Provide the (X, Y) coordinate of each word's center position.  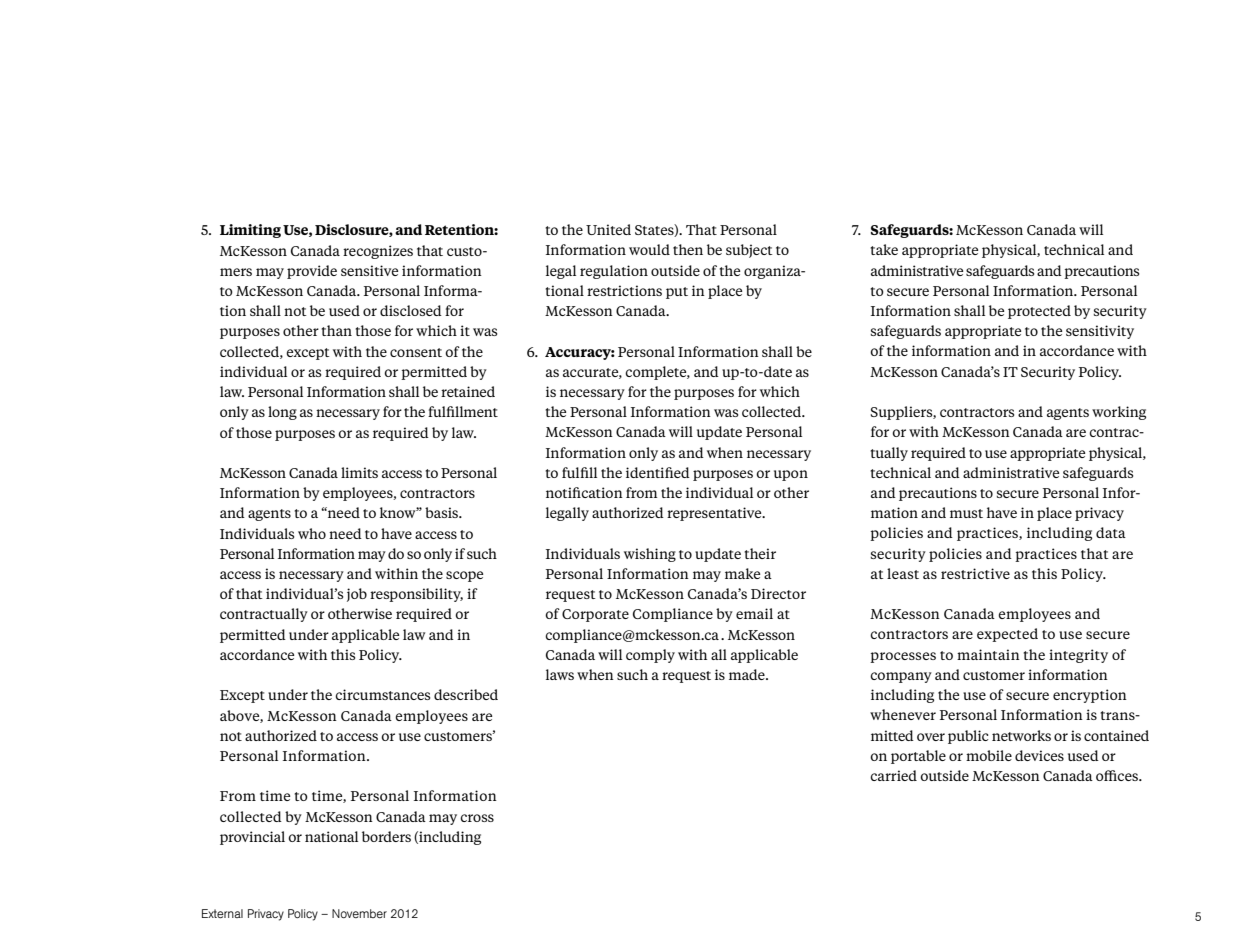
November (359, 913)
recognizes (378, 252)
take (884, 249)
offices (1118, 775)
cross (477, 818)
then (688, 249)
